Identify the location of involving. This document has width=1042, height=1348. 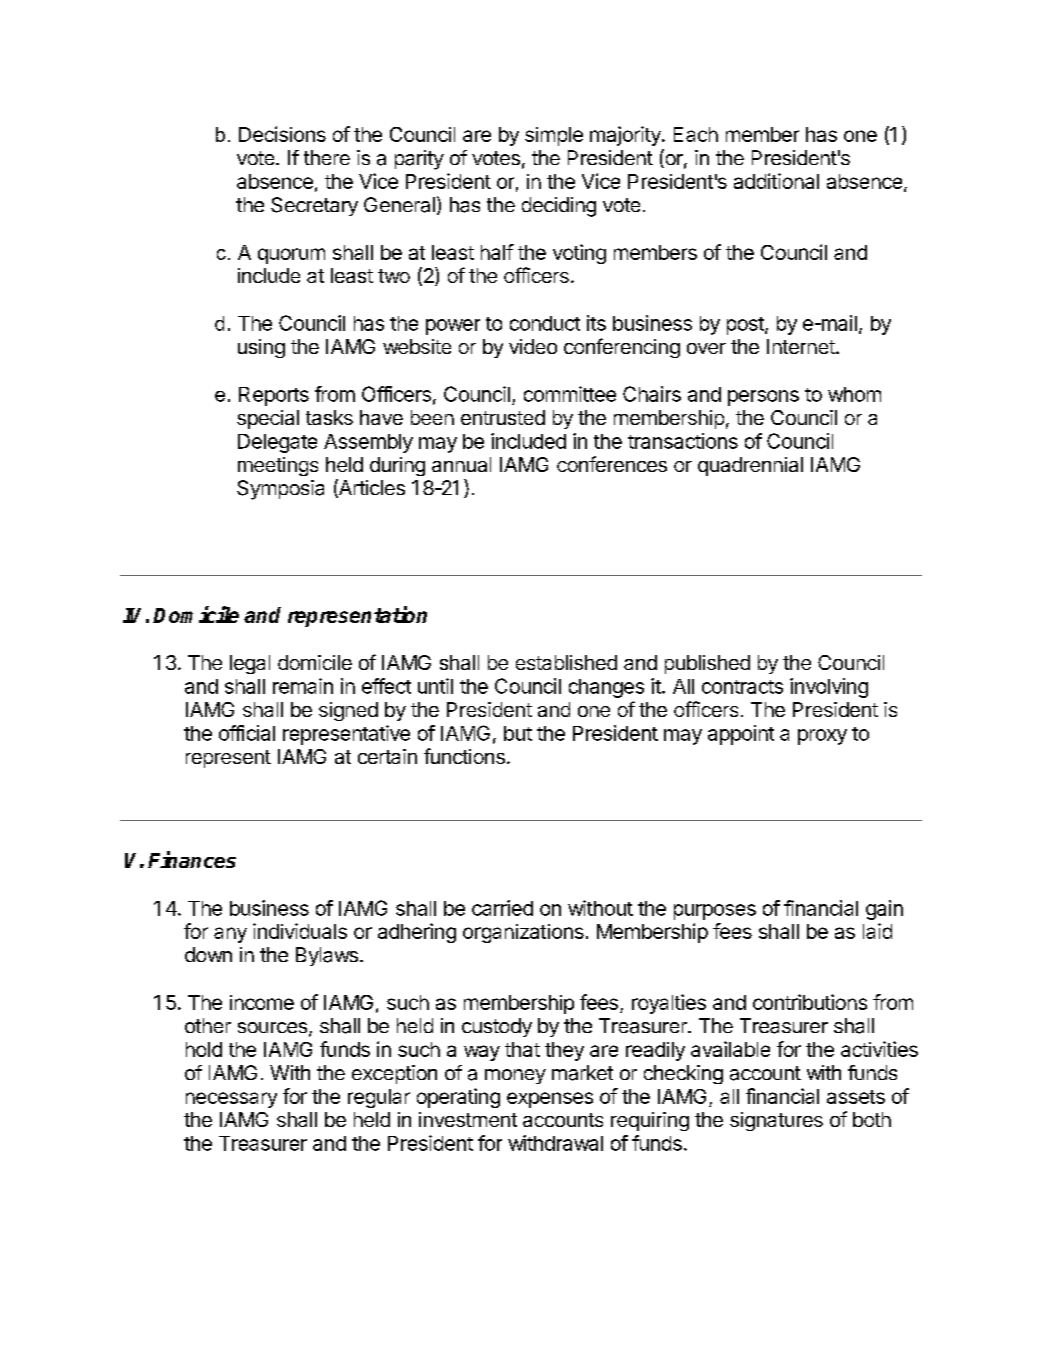
(829, 688).
